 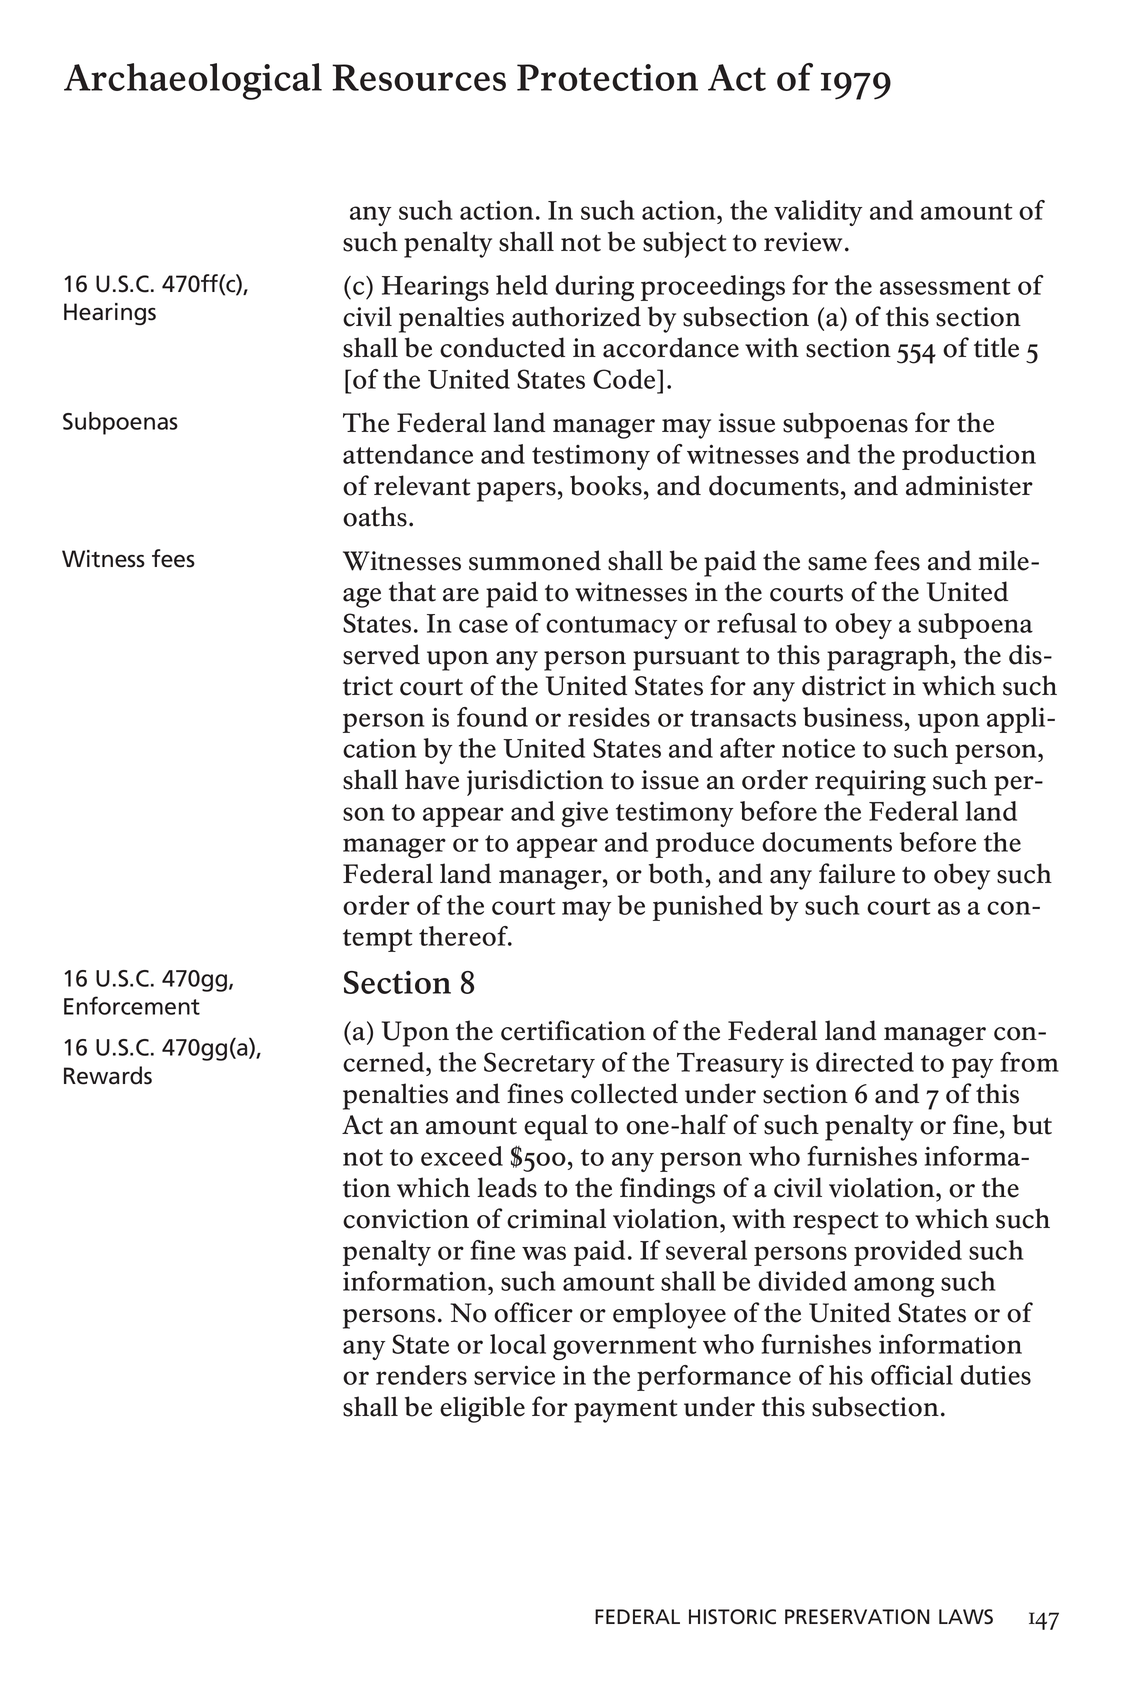 I want to click on renders, so click(x=421, y=1375).
